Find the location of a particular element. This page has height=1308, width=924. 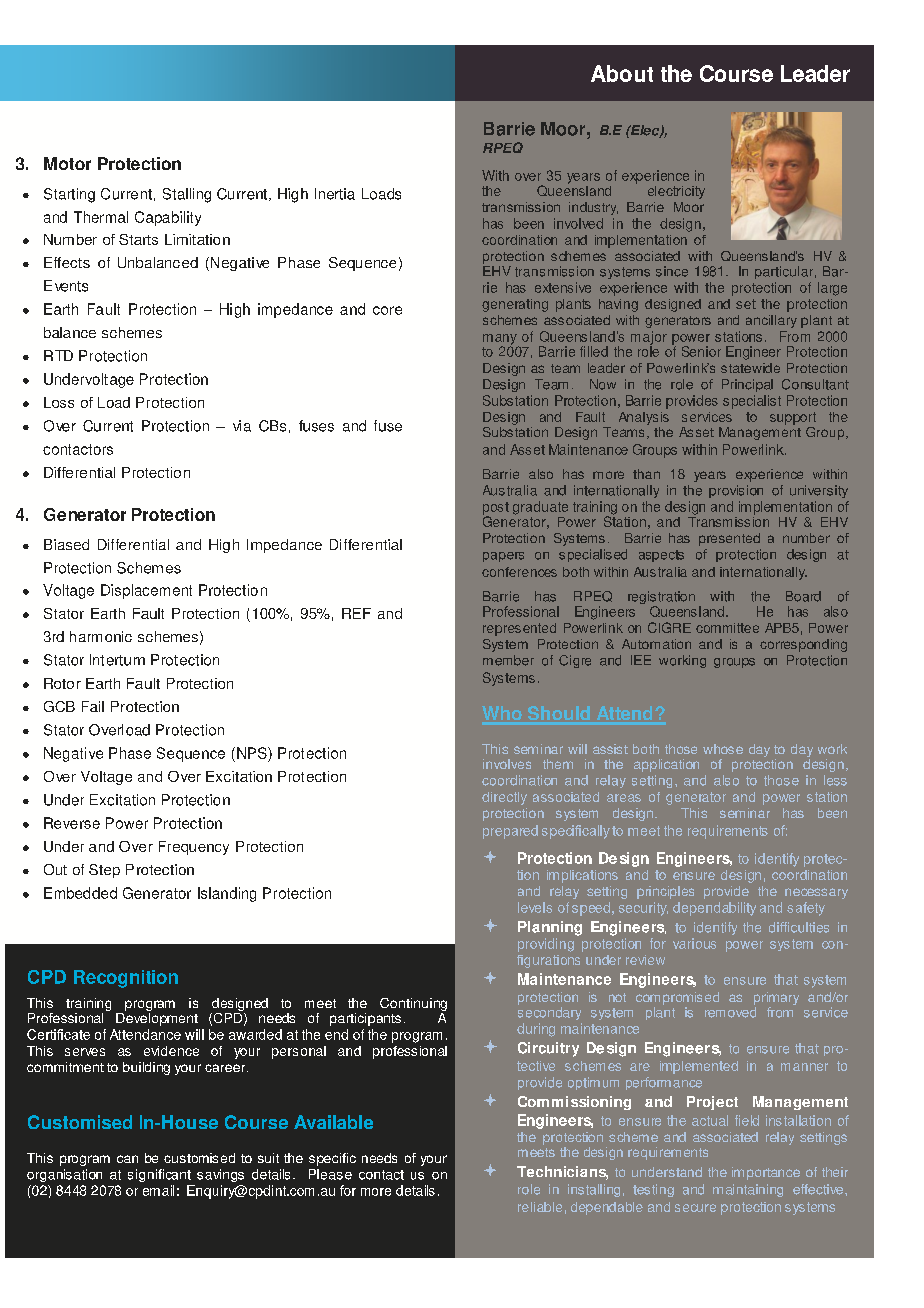

committee is located at coordinates (727, 628).
